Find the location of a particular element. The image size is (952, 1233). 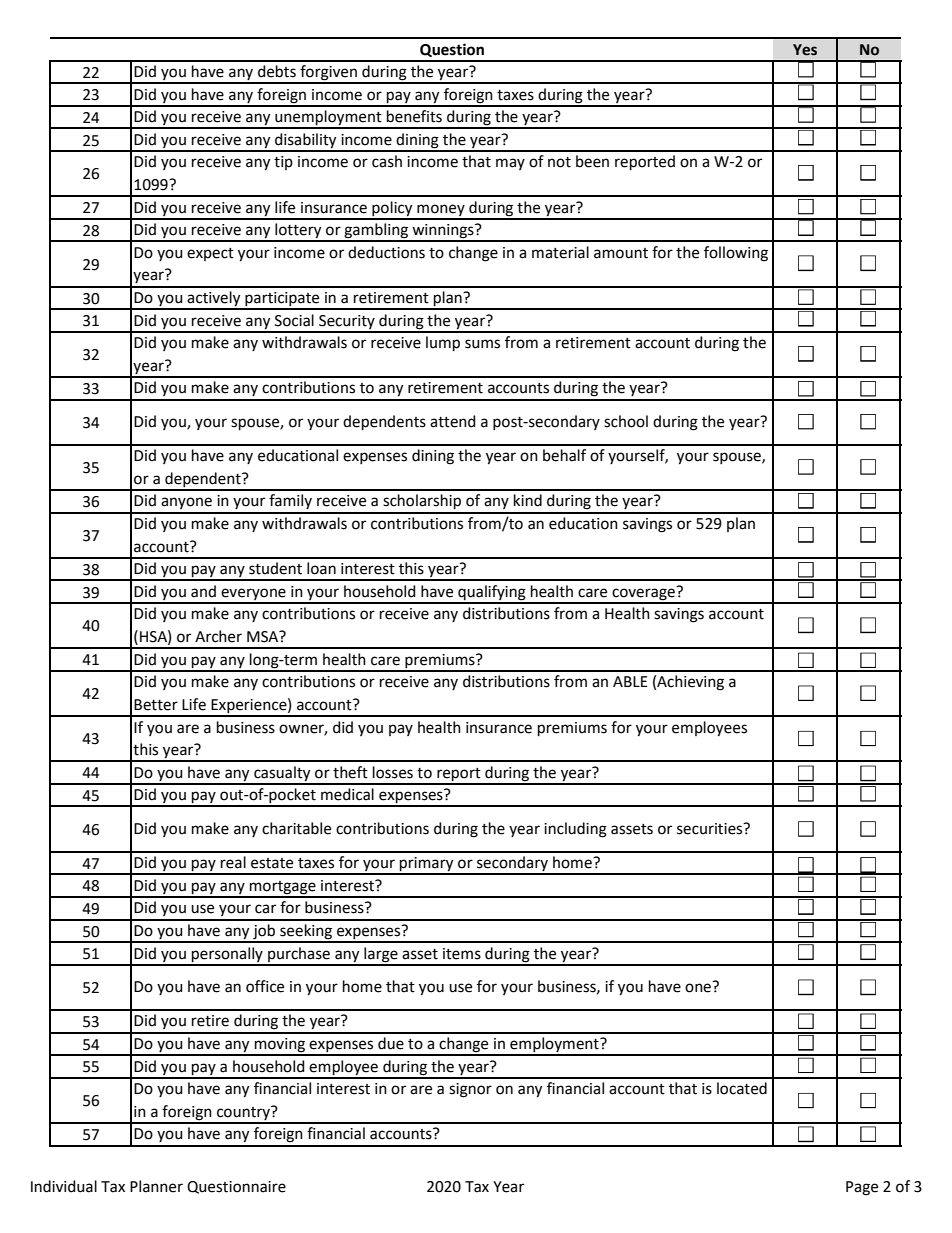

debts is located at coordinates (277, 71).
